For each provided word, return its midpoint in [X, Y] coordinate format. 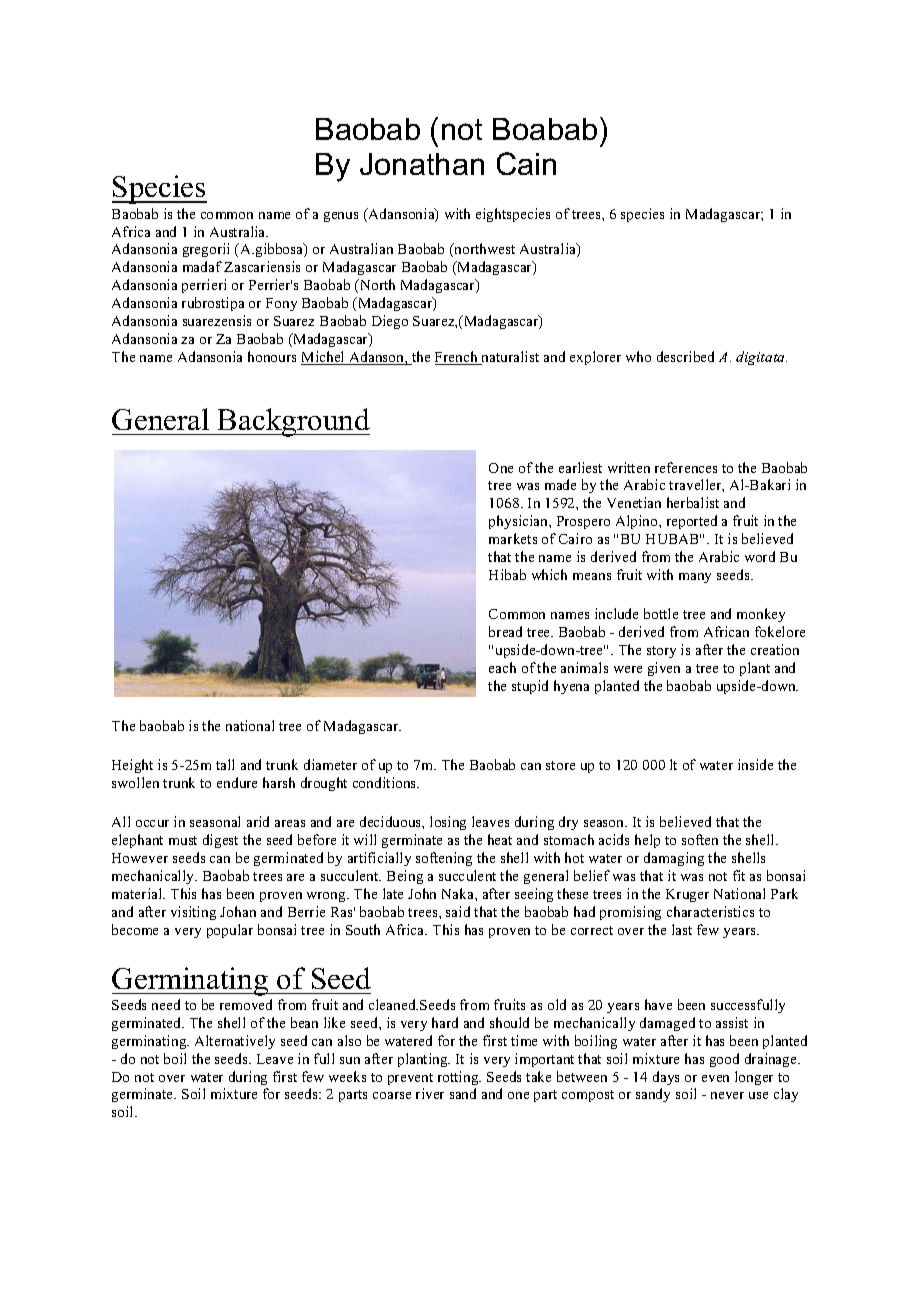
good [724, 1060]
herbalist [693, 502]
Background [293, 422]
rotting [459, 1078]
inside [755, 764]
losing [448, 823]
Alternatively [235, 1042]
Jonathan [422, 164]
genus [341, 217]
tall [225, 764]
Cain [526, 163]
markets [513, 538]
